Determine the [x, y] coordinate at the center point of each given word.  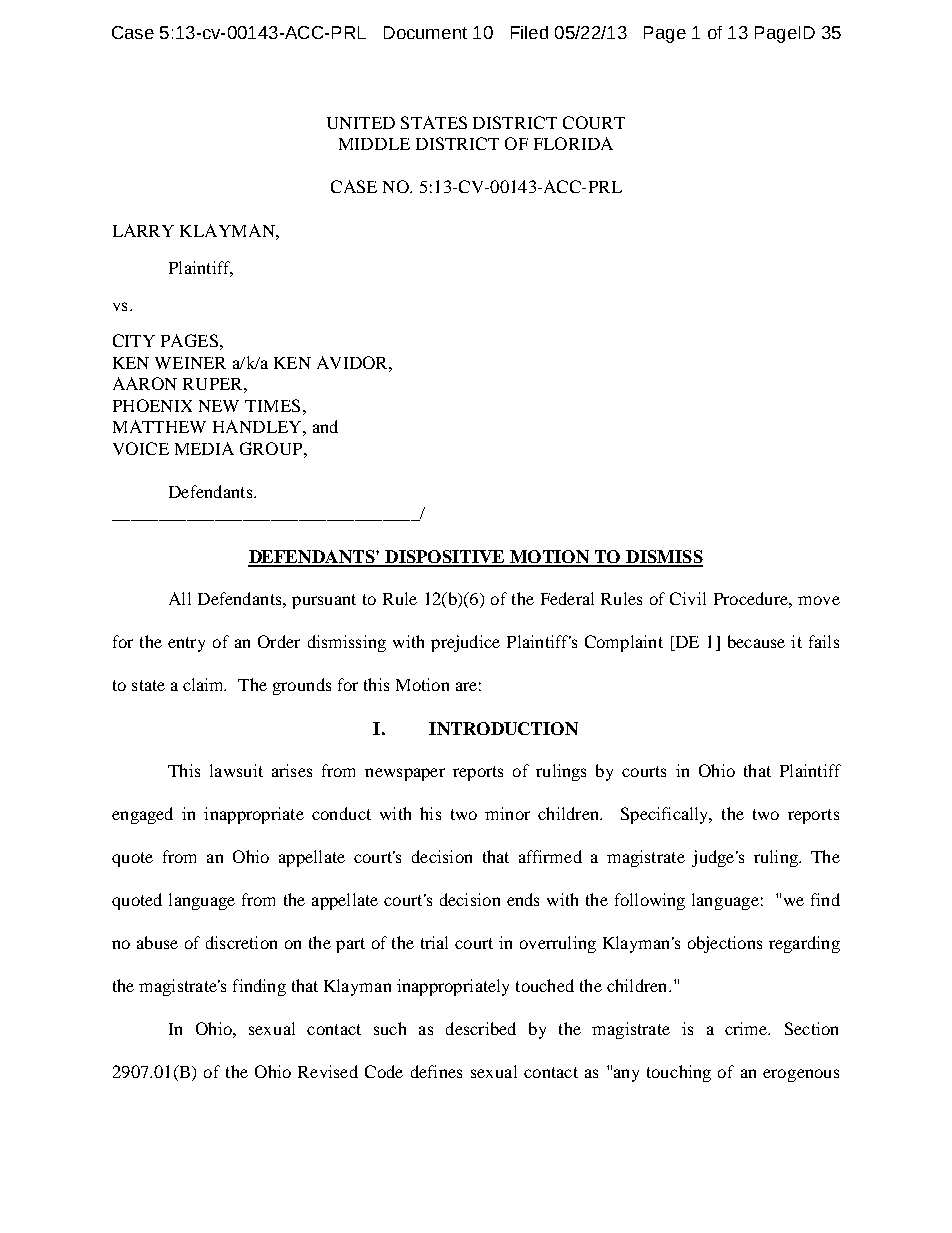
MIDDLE [374, 144]
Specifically [666, 815]
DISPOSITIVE [445, 558]
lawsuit [236, 770]
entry [186, 644]
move [819, 600]
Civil [688, 598]
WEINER [190, 363]
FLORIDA [573, 143]
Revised [328, 1071]
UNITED [361, 123]
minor [507, 813]
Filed [529, 32]
